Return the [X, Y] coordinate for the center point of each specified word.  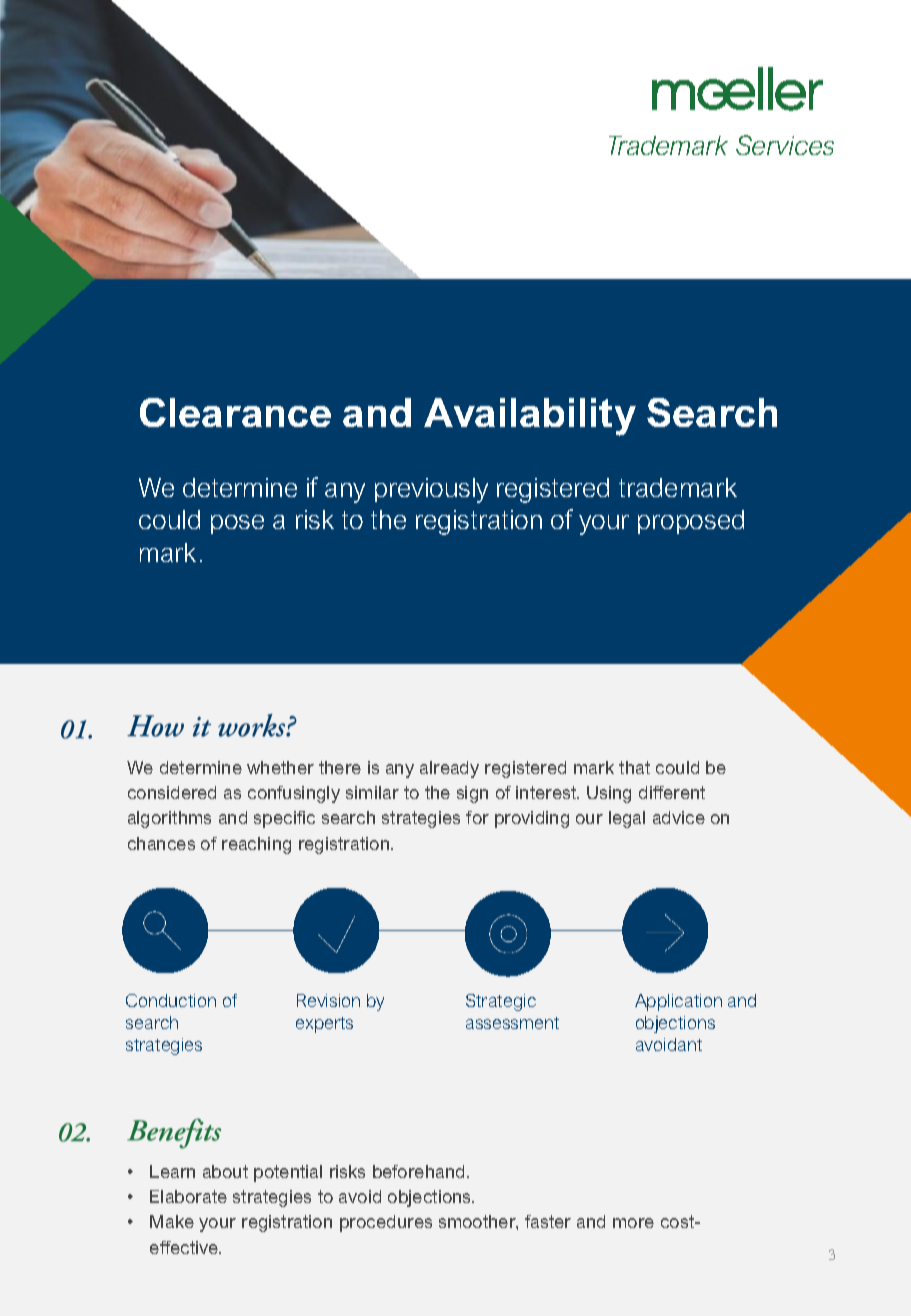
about [225, 1171]
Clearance [235, 412]
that [634, 767]
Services [785, 145]
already [449, 769]
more [633, 1223]
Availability [530, 417]
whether [280, 767]
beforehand [418, 1171]
